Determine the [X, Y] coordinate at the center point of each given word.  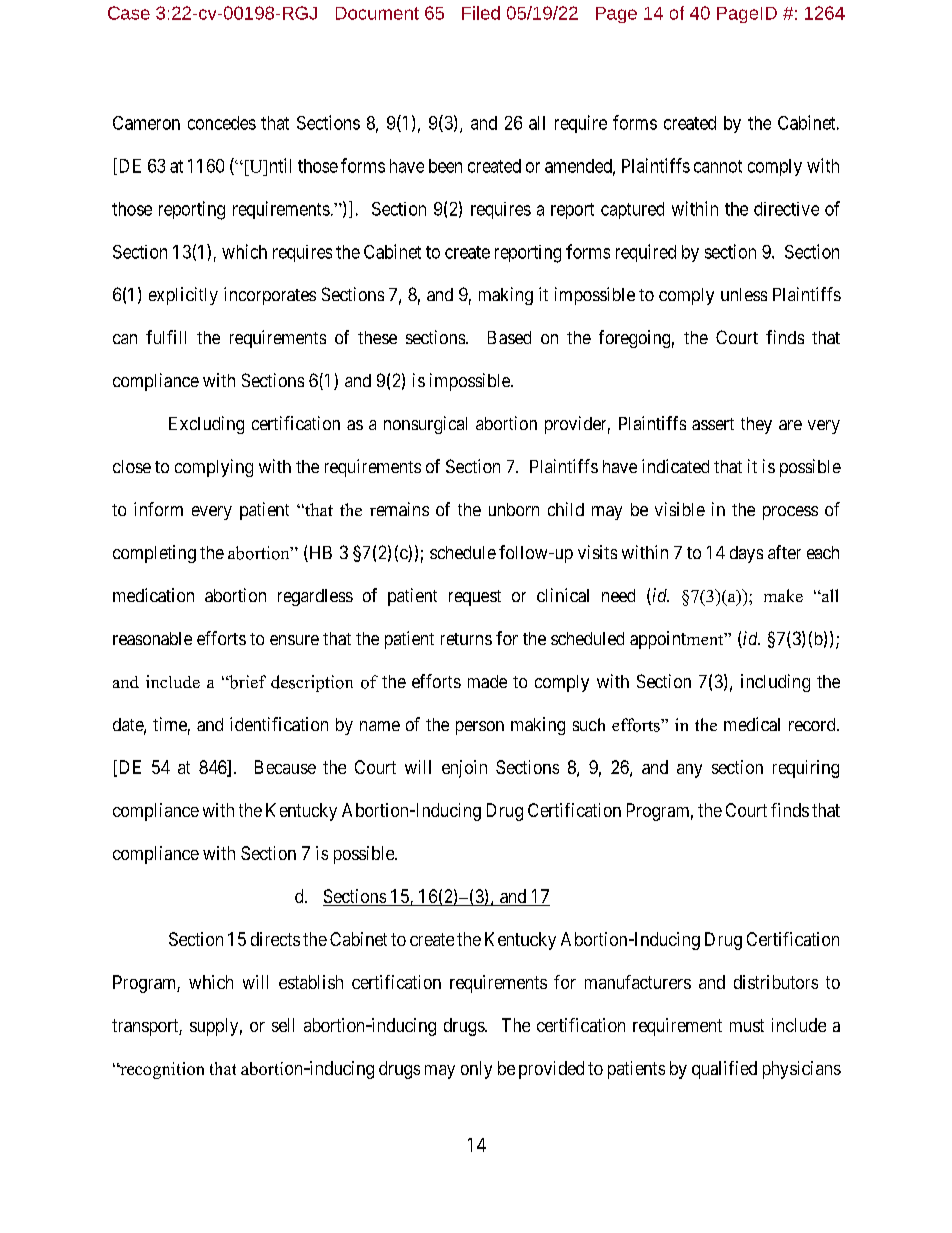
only [476, 1070]
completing [154, 554]
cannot [718, 166]
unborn [514, 509]
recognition [161, 1070]
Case [129, 13]
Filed [481, 13]
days [746, 554]
